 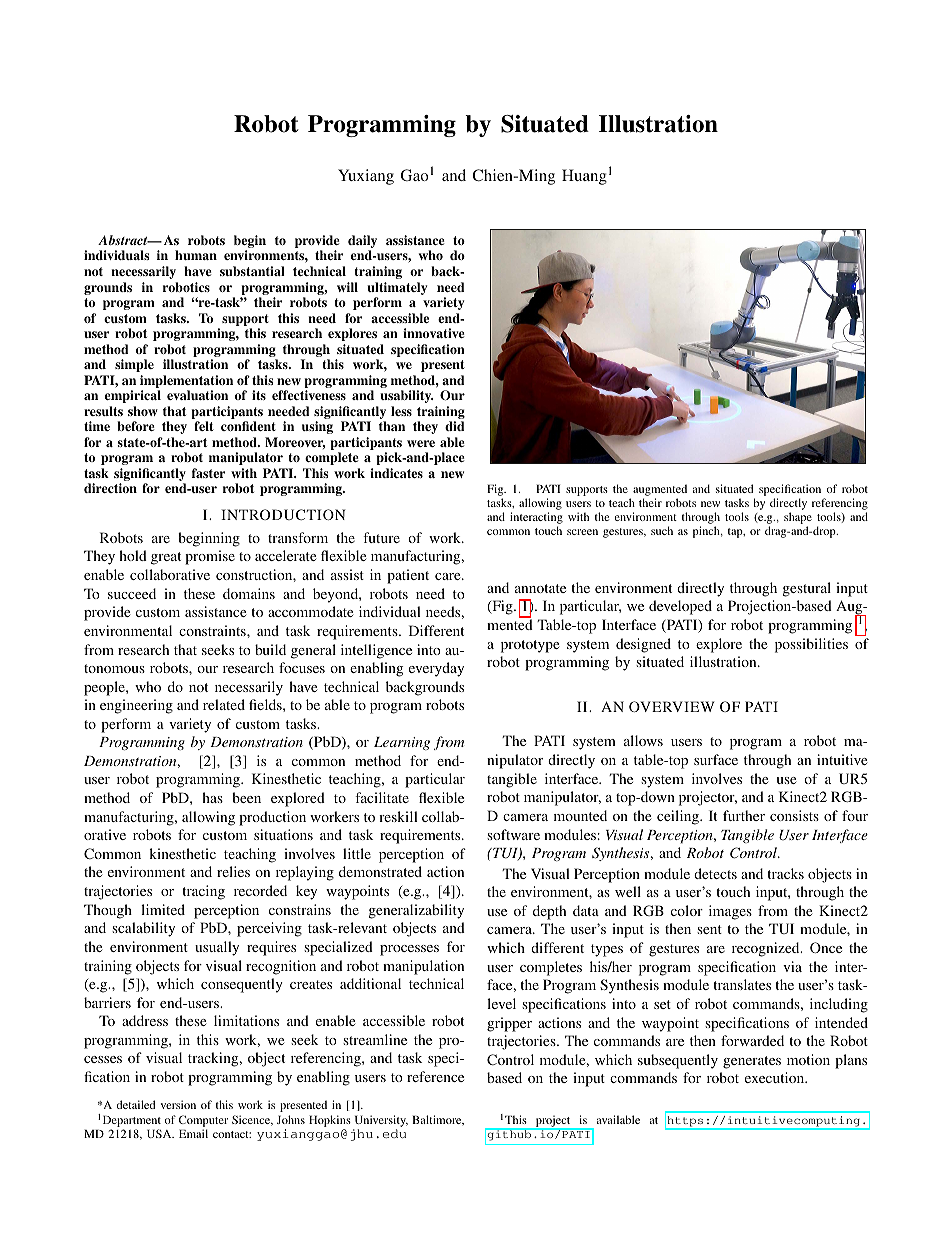 What do you see at coordinates (210, 557) in the screenshot?
I see `promise` at bounding box center [210, 557].
